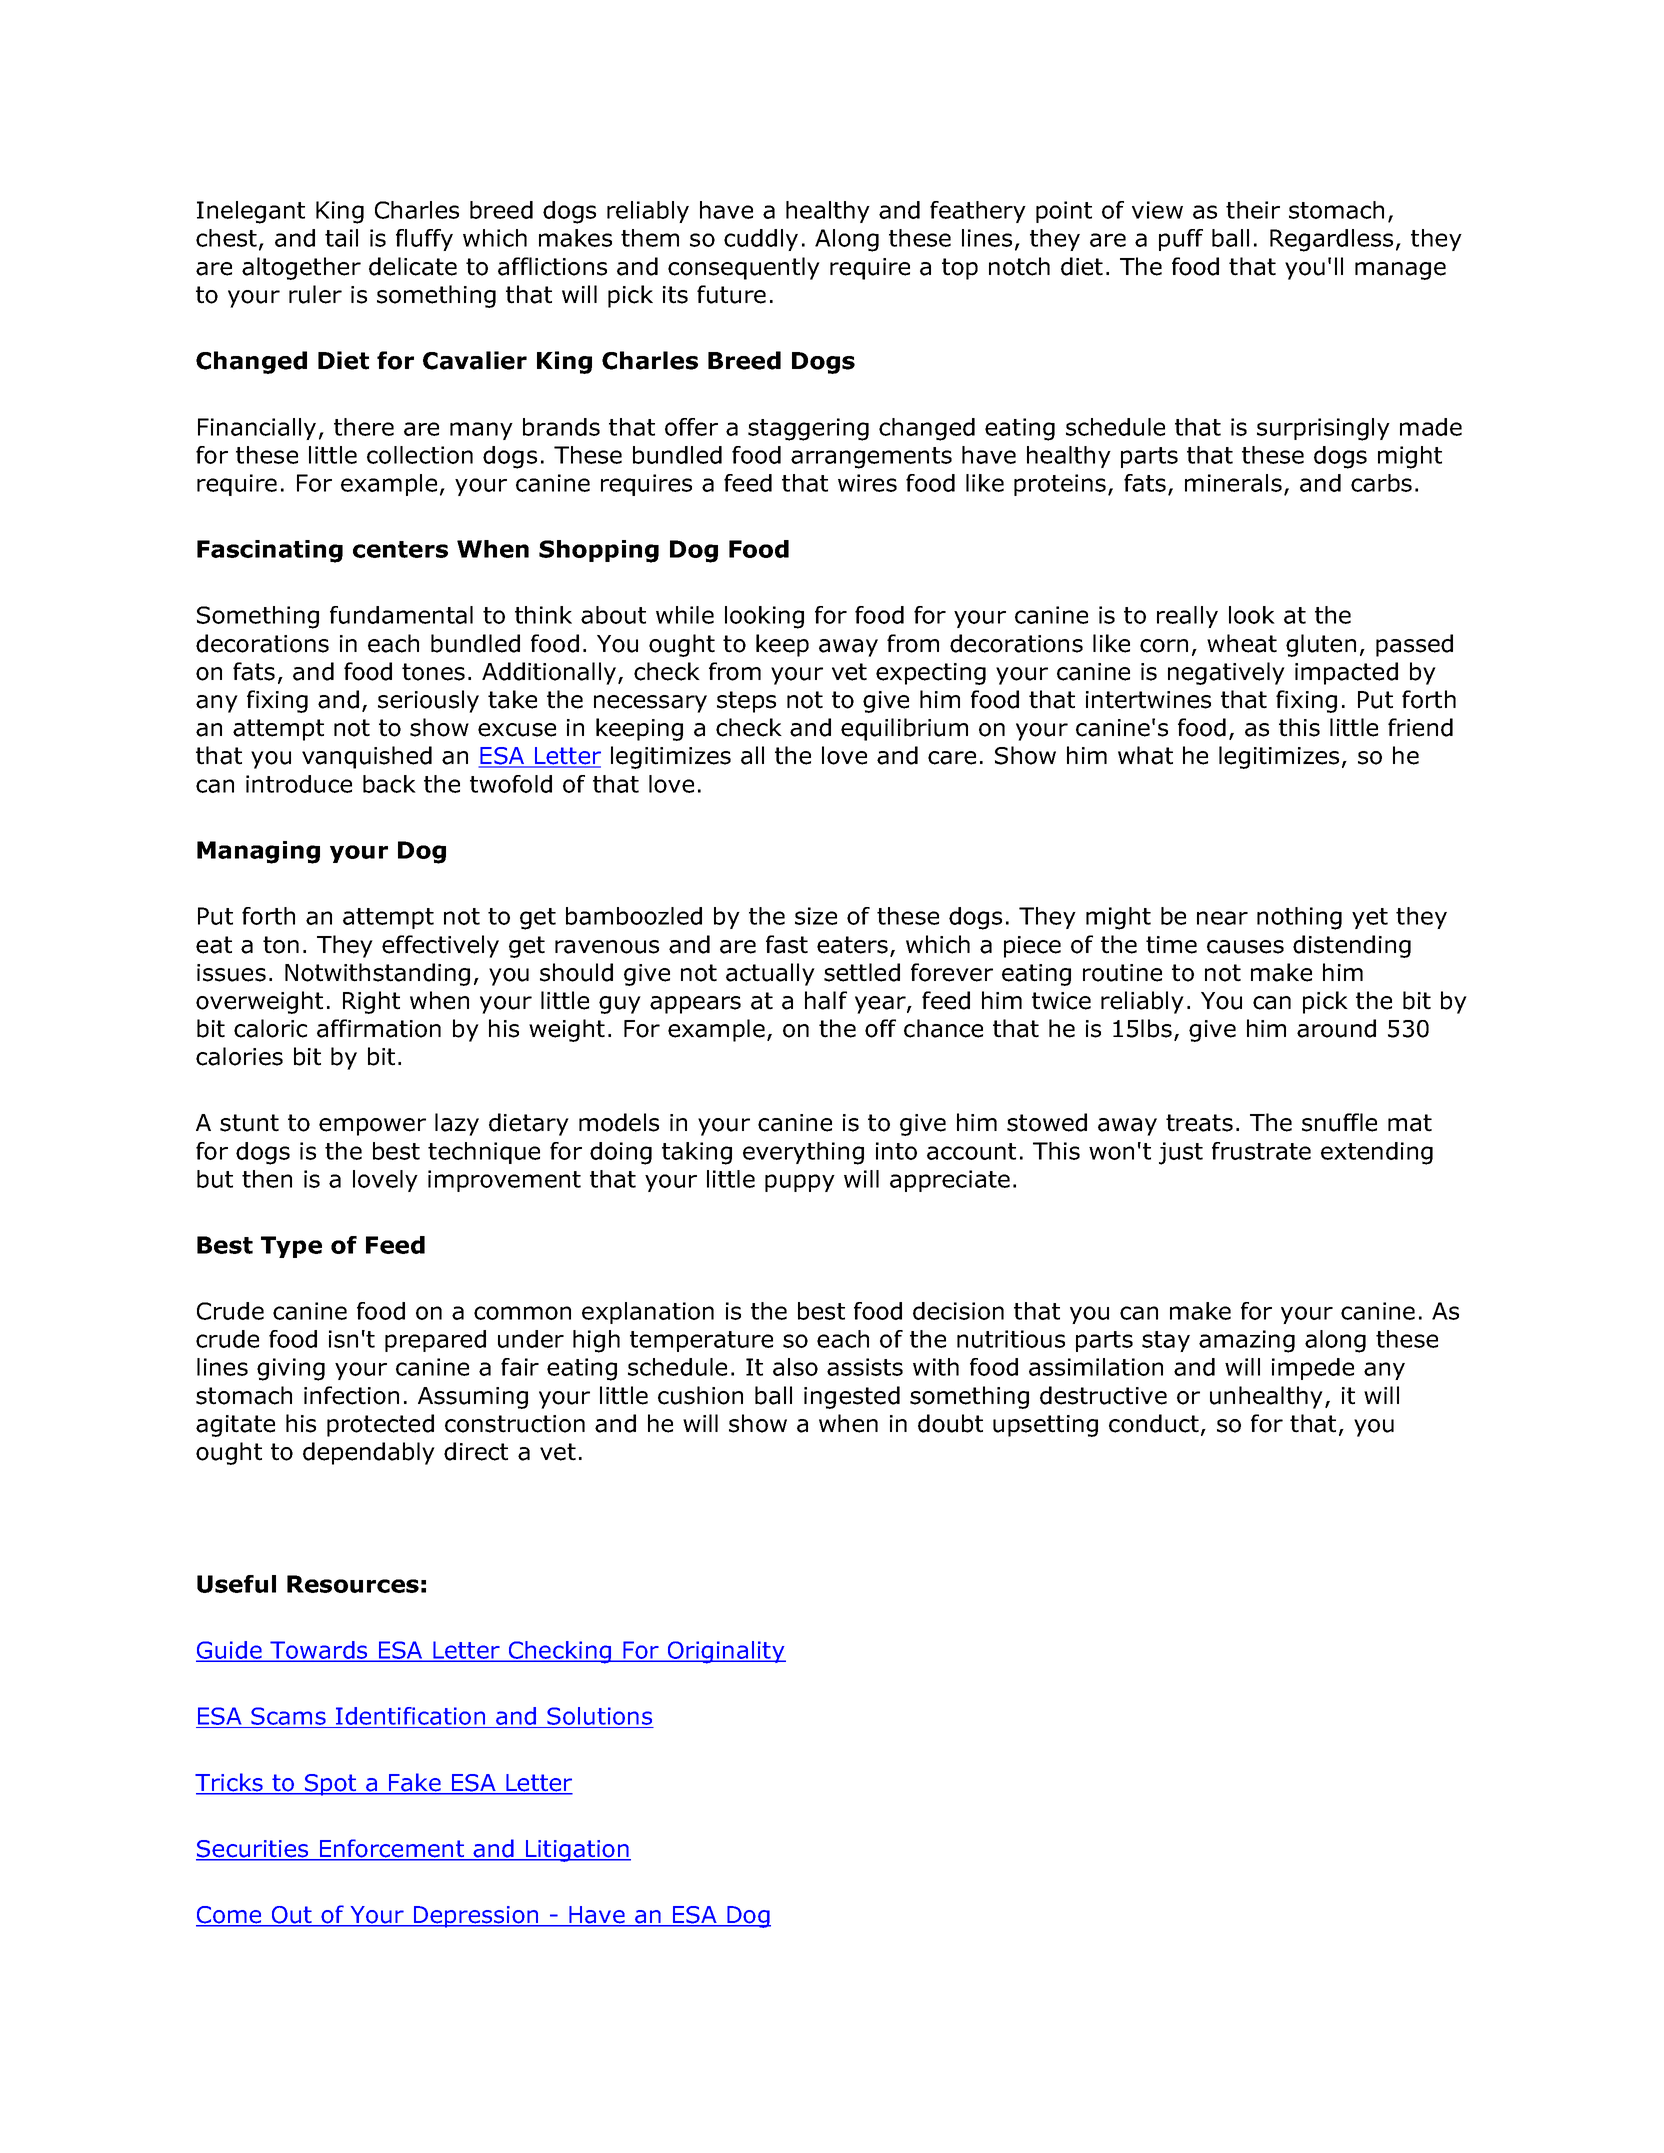  I want to click on tail, so click(341, 238).
